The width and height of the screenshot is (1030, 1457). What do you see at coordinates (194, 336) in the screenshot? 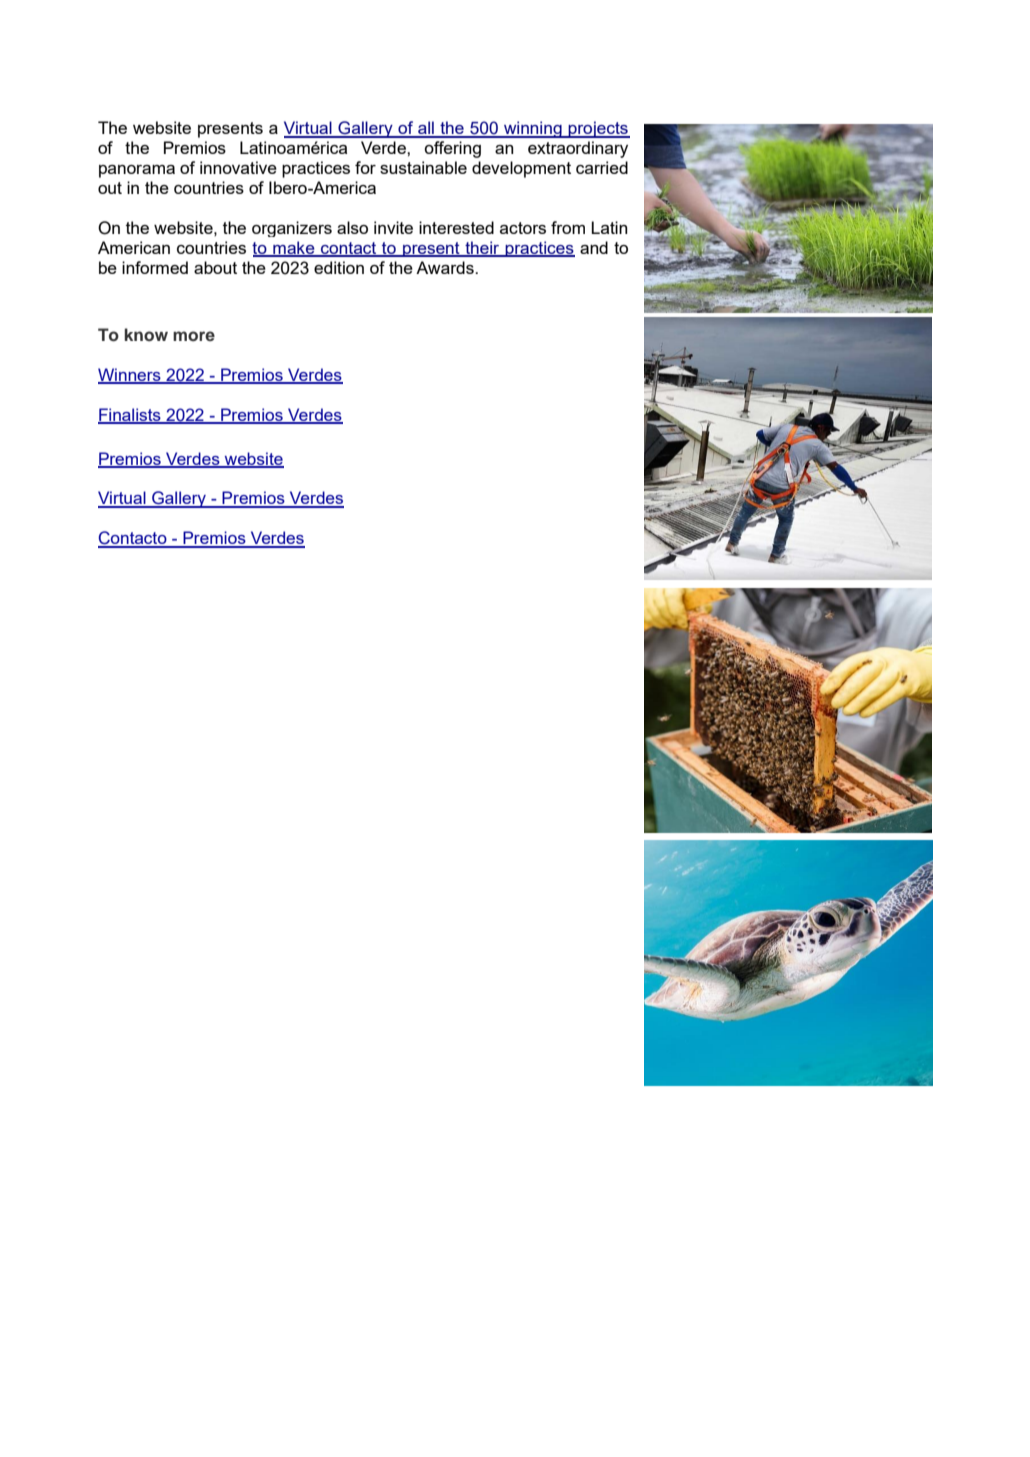
I see `more` at bounding box center [194, 336].
